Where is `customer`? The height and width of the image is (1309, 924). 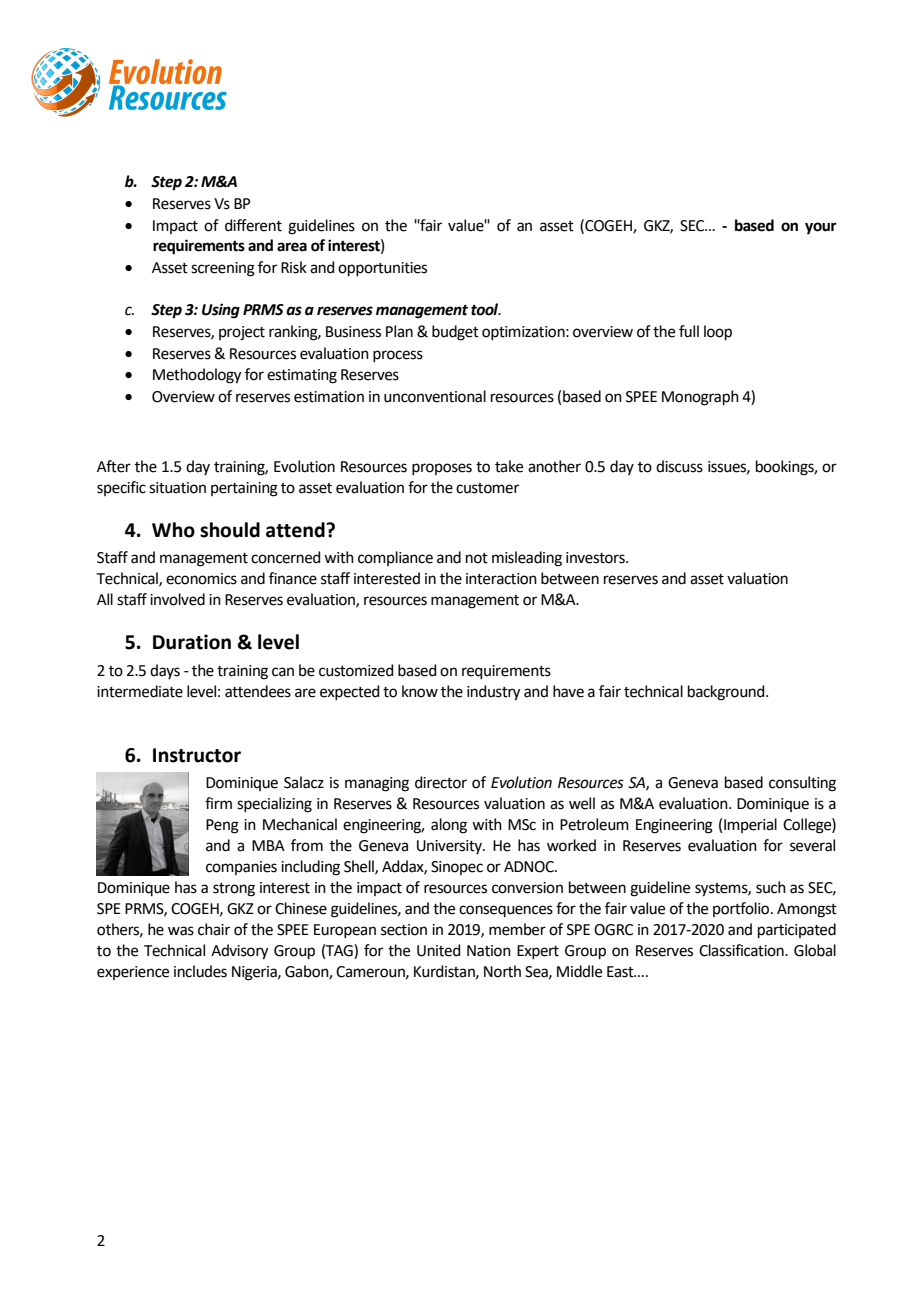
customer is located at coordinates (487, 488).
